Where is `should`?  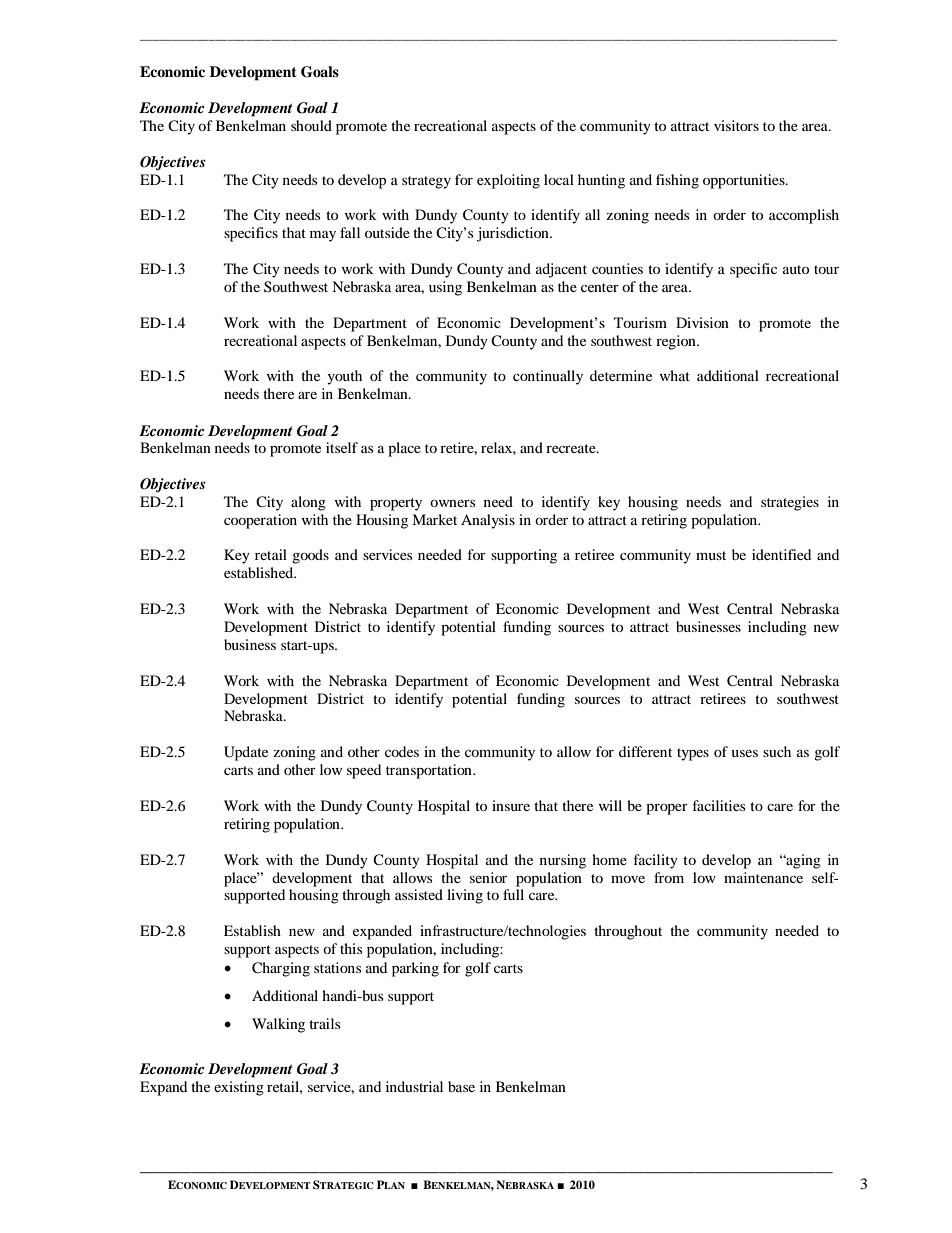 should is located at coordinates (311, 125).
